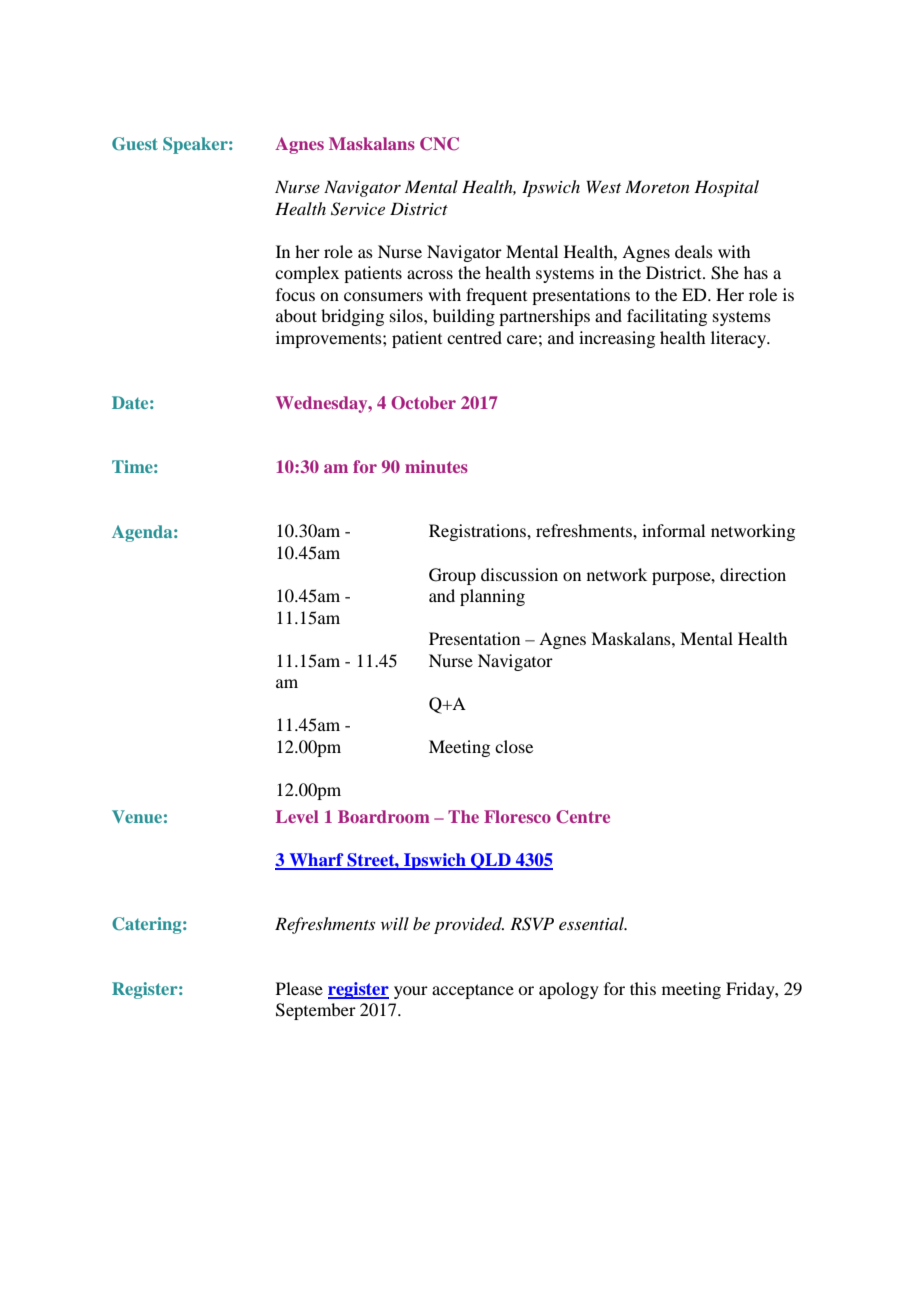  Describe the element at coordinates (492, 597) in the screenshot. I see `planning` at that location.
